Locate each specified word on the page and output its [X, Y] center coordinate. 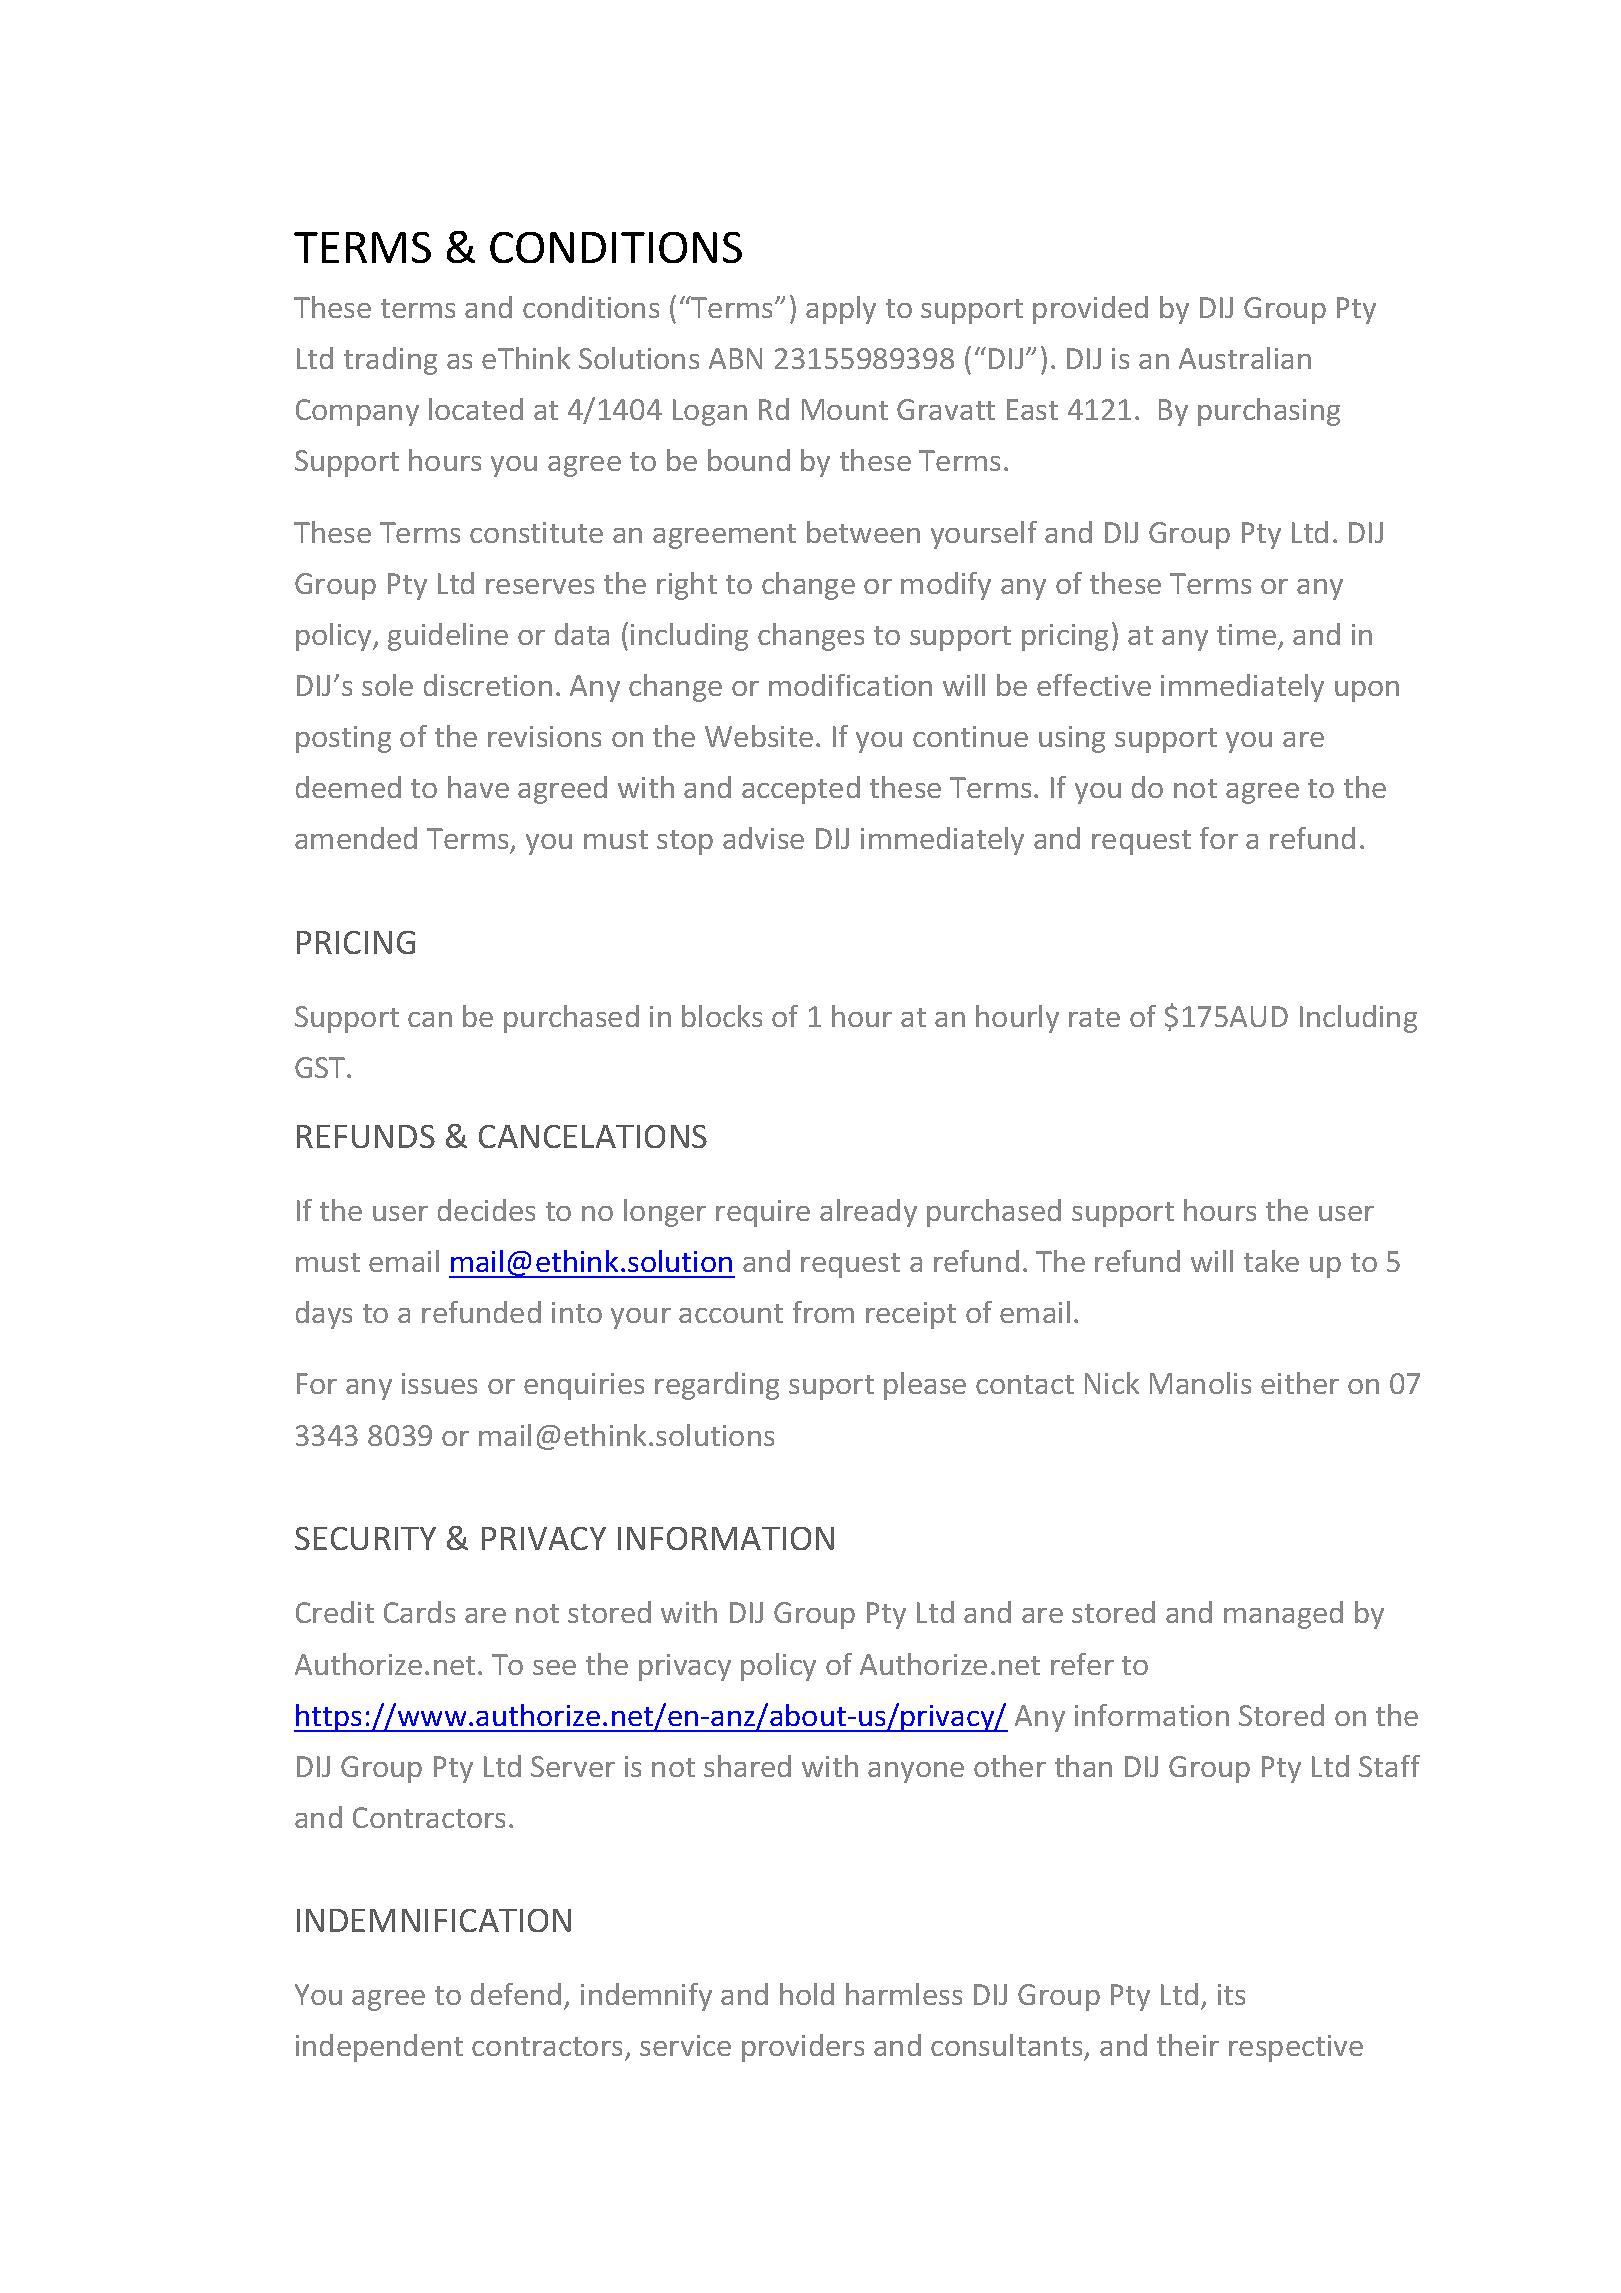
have [478, 787]
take [1271, 1261]
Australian [1245, 358]
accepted [801, 790]
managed [1283, 1615]
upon [1367, 691]
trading [390, 361]
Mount [845, 409]
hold [807, 1994]
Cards [419, 1612]
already [868, 1213]
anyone [916, 1772]
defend [516, 1994]
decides [486, 1210]
